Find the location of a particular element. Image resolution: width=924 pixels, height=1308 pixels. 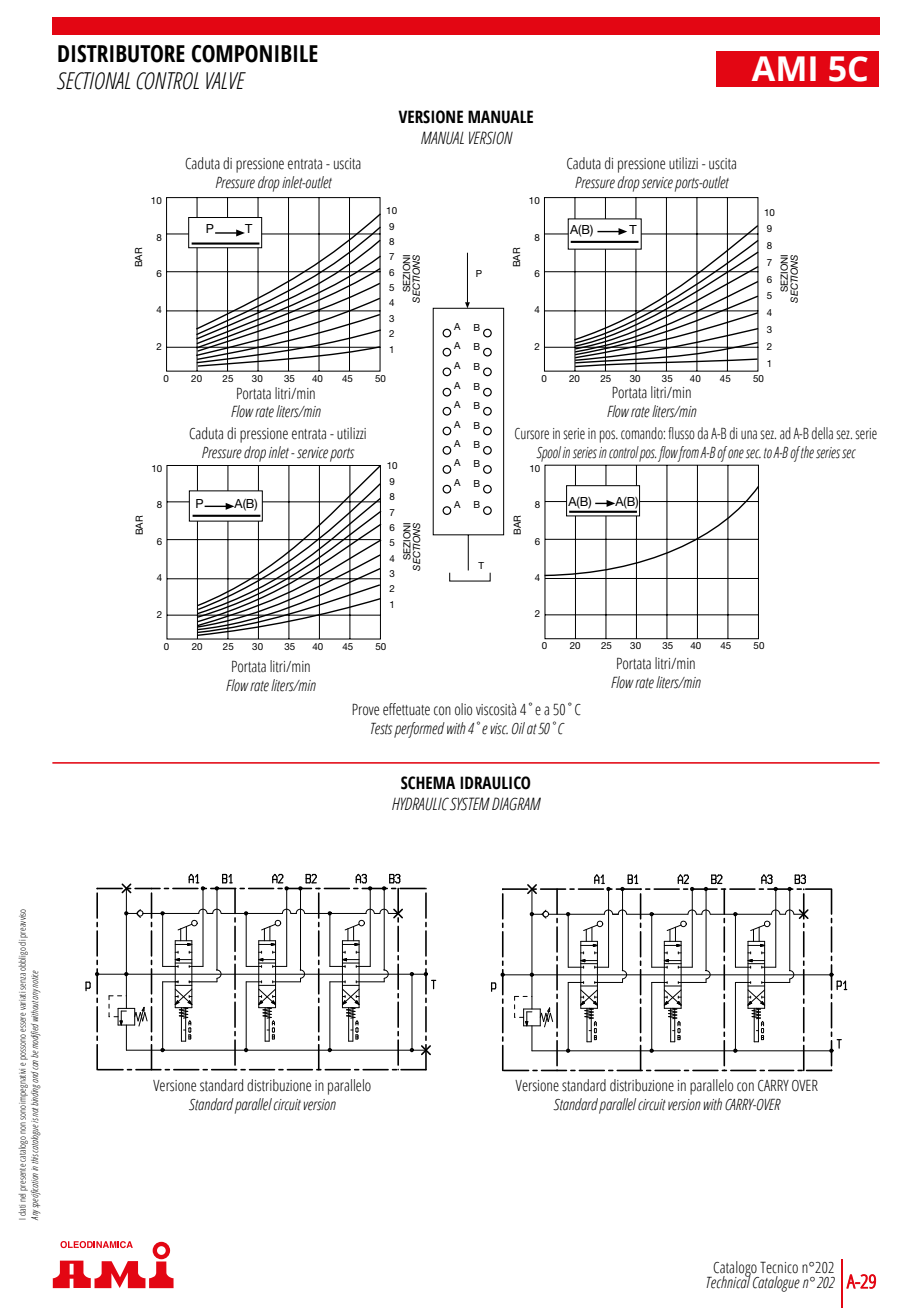

the is located at coordinates (807, 452).
